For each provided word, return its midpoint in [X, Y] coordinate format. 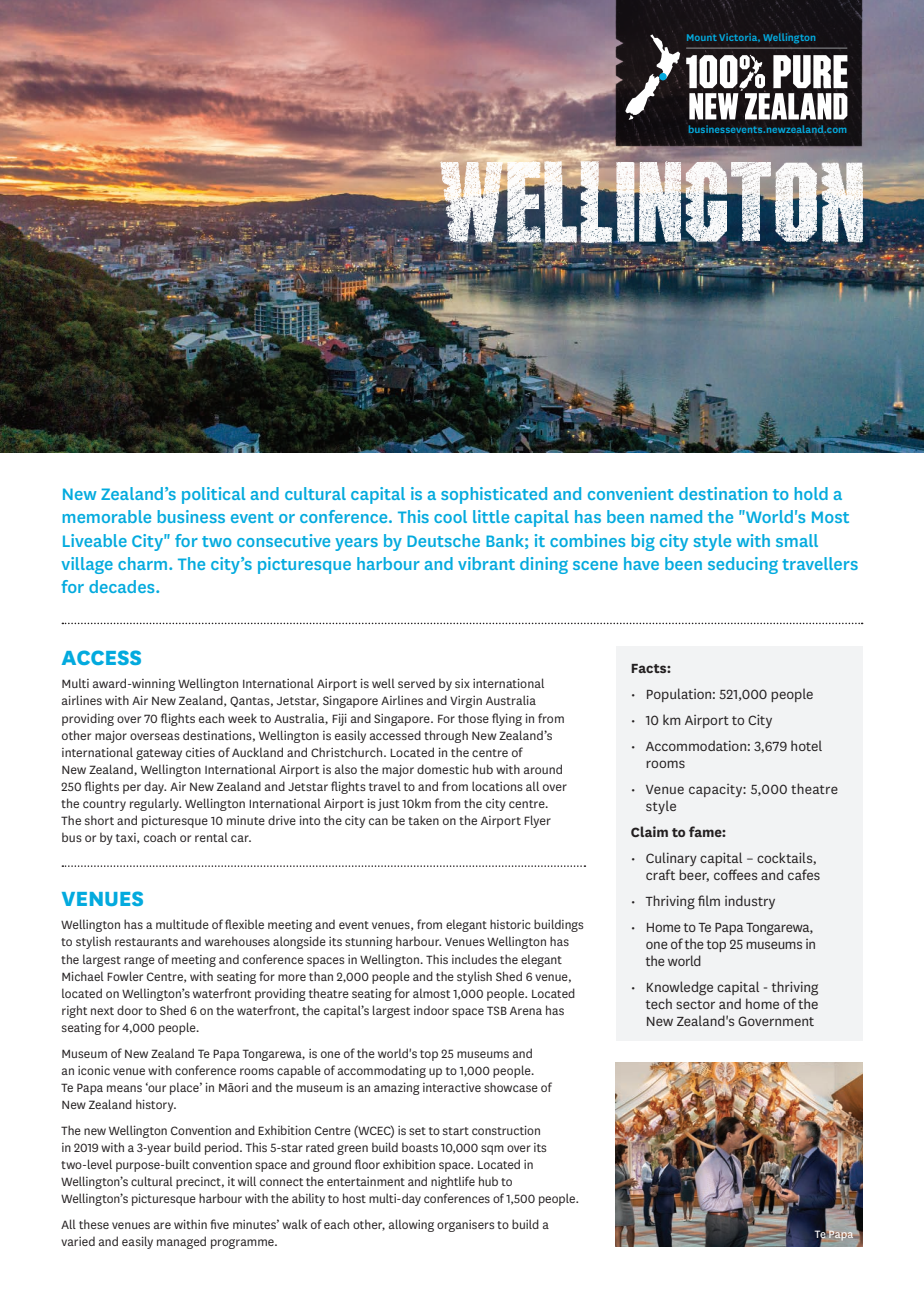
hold [811, 493]
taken [423, 820]
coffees [735, 874]
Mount [702, 37]
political [213, 495]
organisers [466, 1226]
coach [160, 837]
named [676, 516]
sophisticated [494, 495]
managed [181, 1242]
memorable [107, 516]
